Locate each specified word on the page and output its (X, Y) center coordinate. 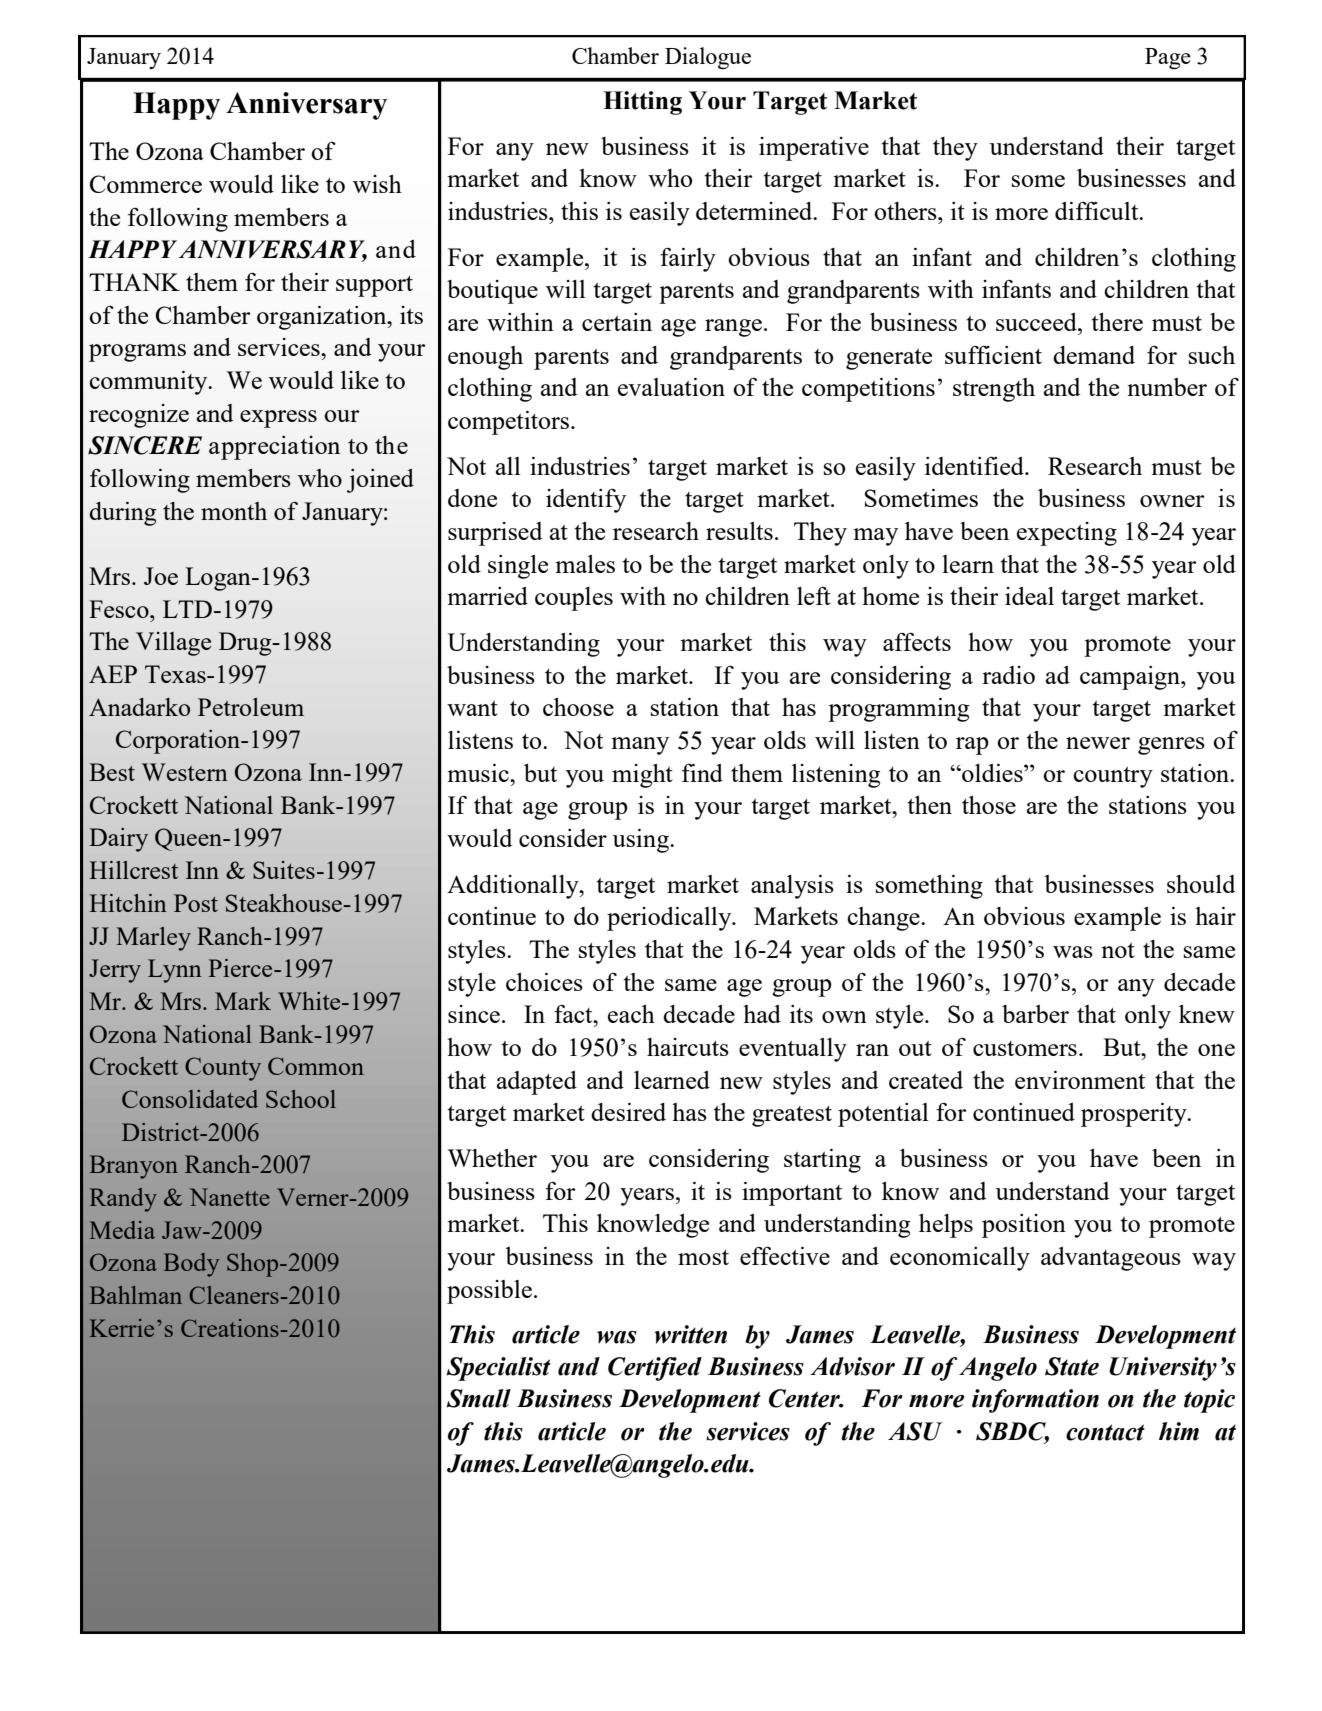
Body (191, 1265)
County (223, 1069)
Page (1168, 59)
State (1072, 1366)
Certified (655, 1369)
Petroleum (251, 707)
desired (628, 1112)
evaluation (671, 387)
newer (1098, 743)
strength (994, 390)
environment (1080, 1080)
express (278, 419)
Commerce (146, 184)
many (640, 746)
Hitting (642, 103)
